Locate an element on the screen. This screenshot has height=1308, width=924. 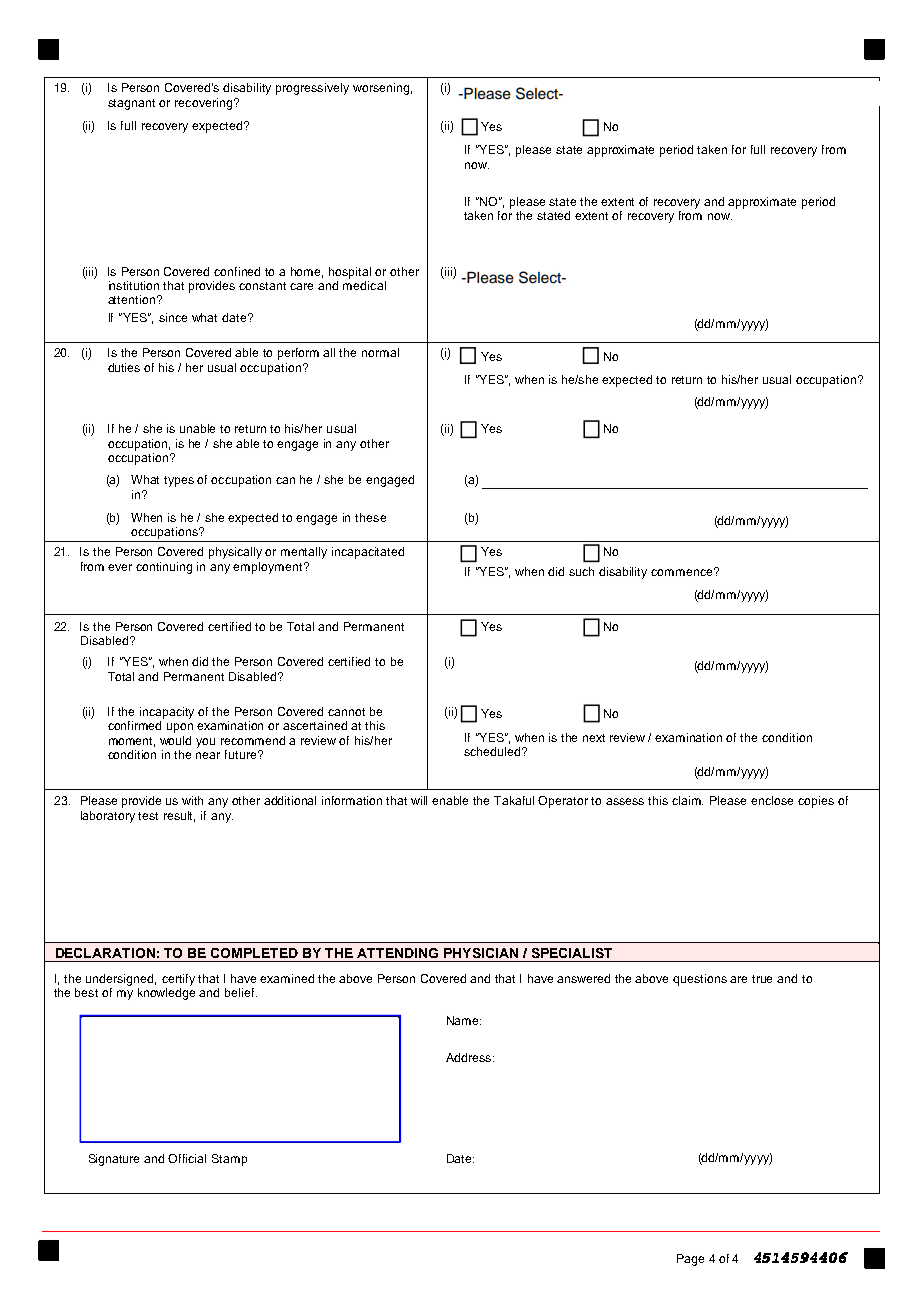
normal is located at coordinates (380, 352).
